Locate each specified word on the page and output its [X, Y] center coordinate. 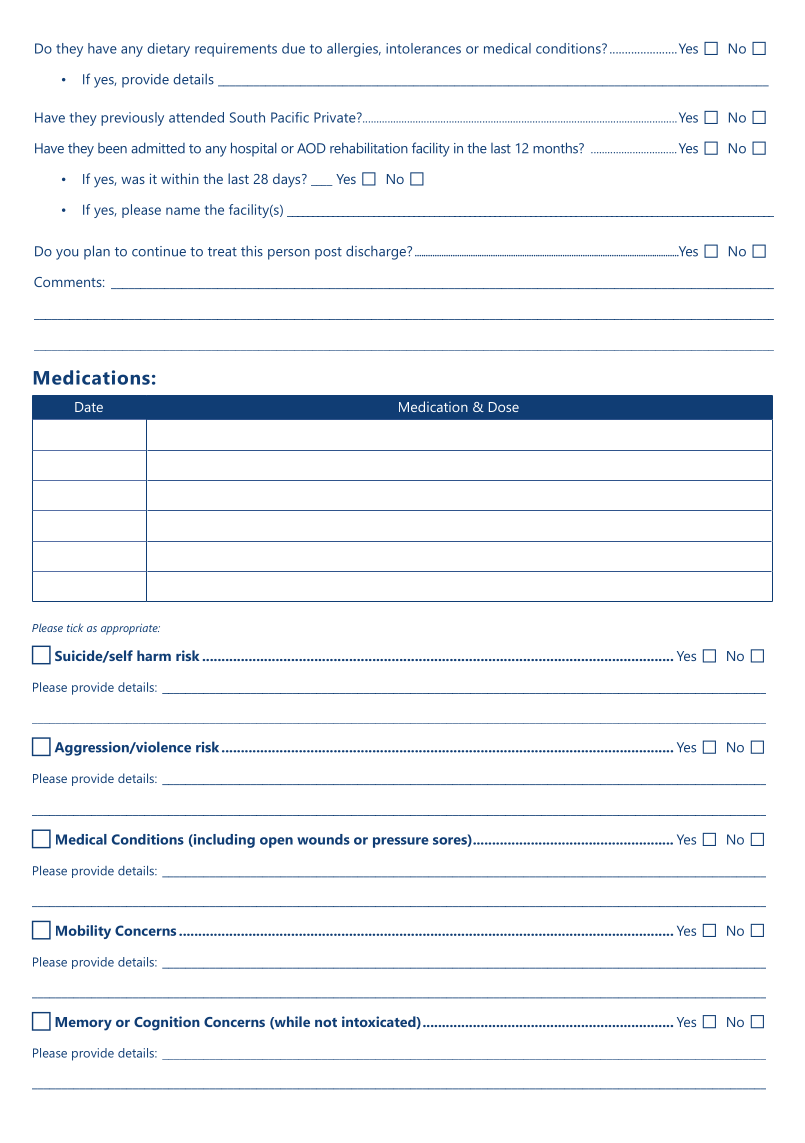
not [326, 1022]
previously [132, 119]
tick [75, 627]
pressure [401, 842]
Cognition [167, 1023]
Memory [83, 1024]
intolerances [423, 48]
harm [154, 655]
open [276, 842]
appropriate [130, 629]
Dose [504, 407]
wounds [323, 839]
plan [97, 252]
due [293, 48]
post [328, 253]
